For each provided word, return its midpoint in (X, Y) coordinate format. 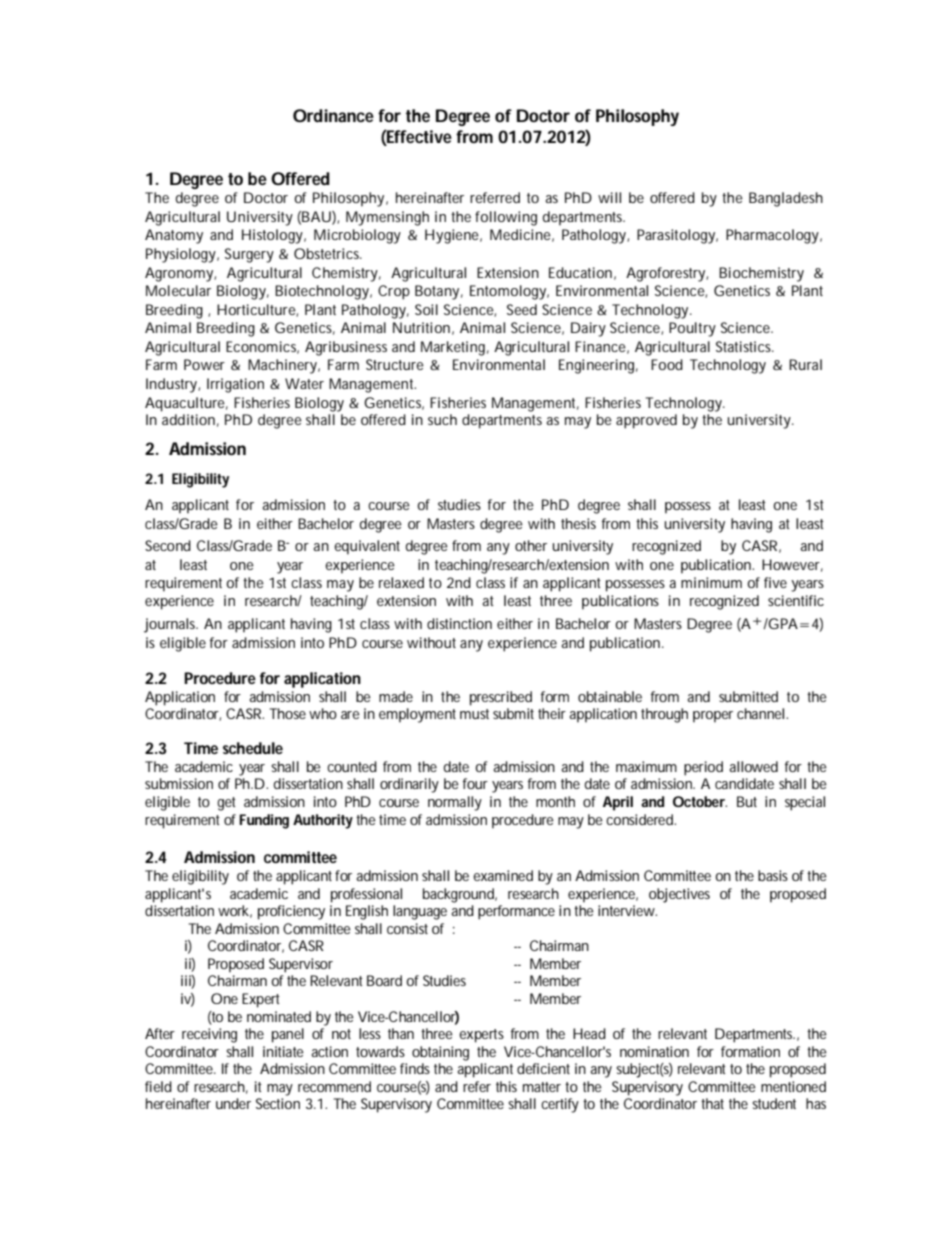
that (712, 1103)
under (233, 1103)
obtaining (440, 1053)
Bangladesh (786, 199)
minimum (711, 582)
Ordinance (333, 115)
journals (171, 625)
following (506, 218)
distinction (459, 623)
